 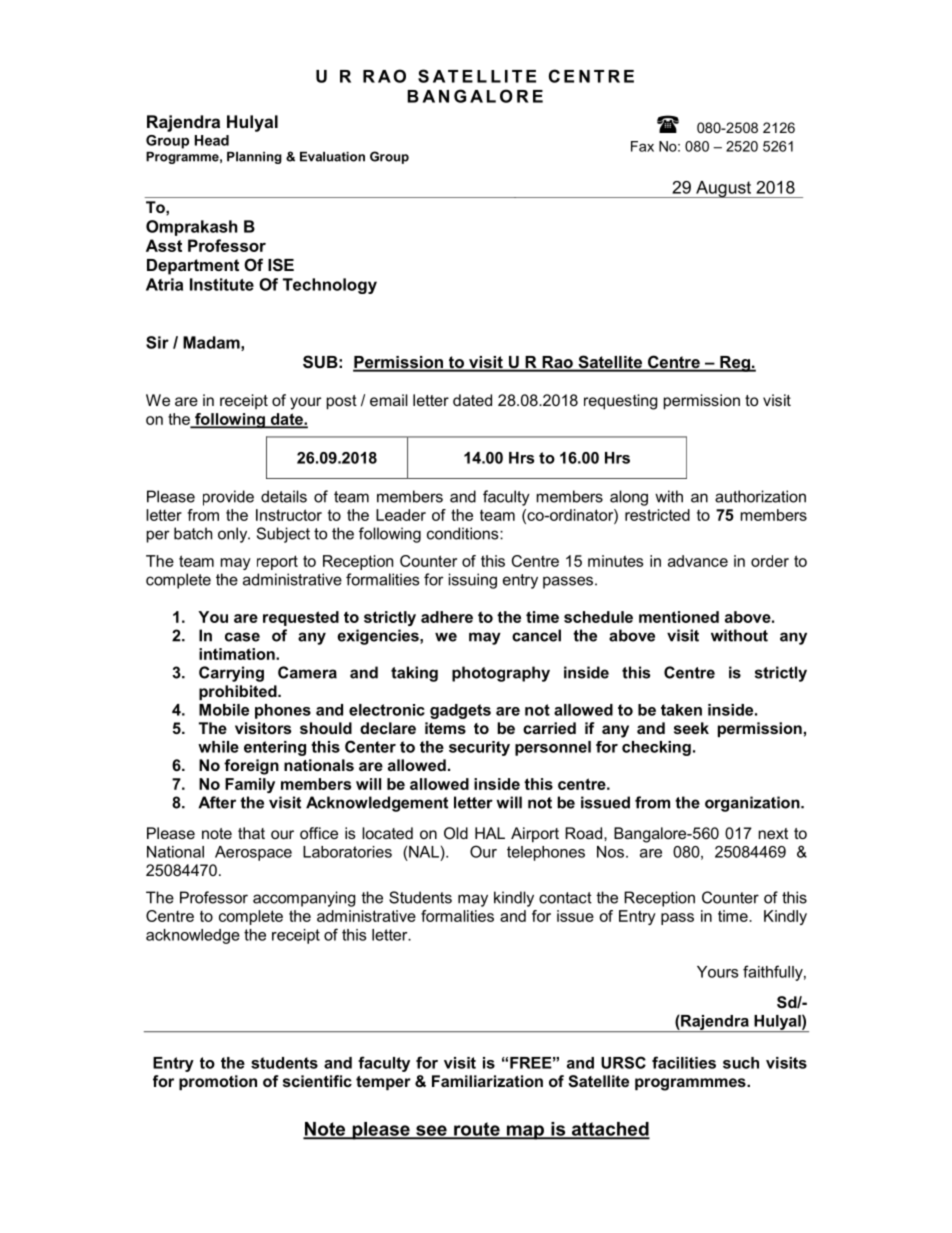 I want to click on Evaluation, so click(x=332, y=157).
